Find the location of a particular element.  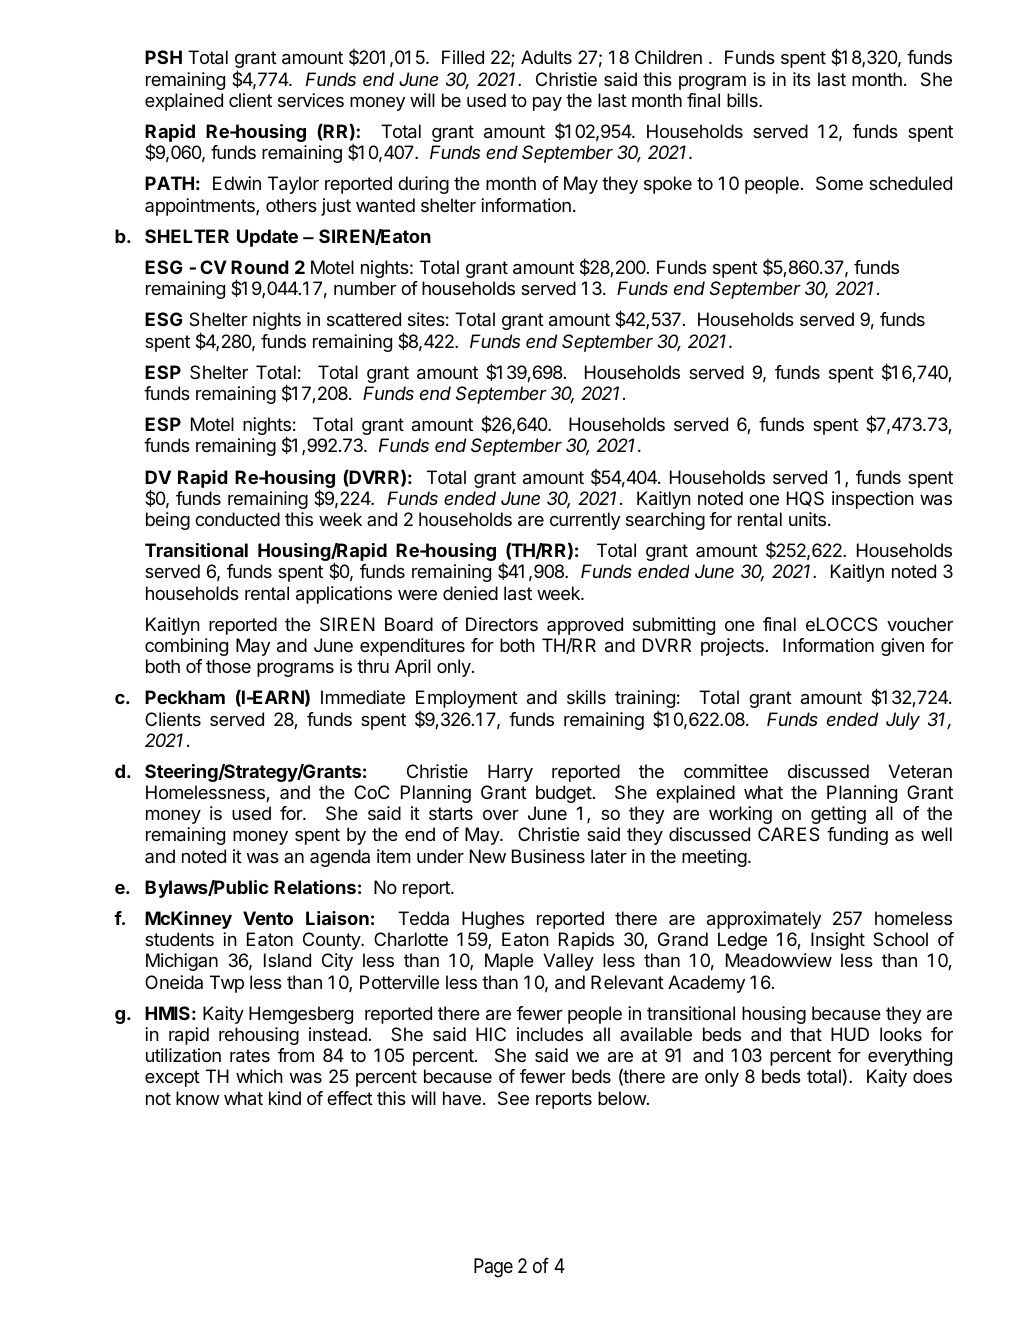

services is located at coordinates (311, 100).
